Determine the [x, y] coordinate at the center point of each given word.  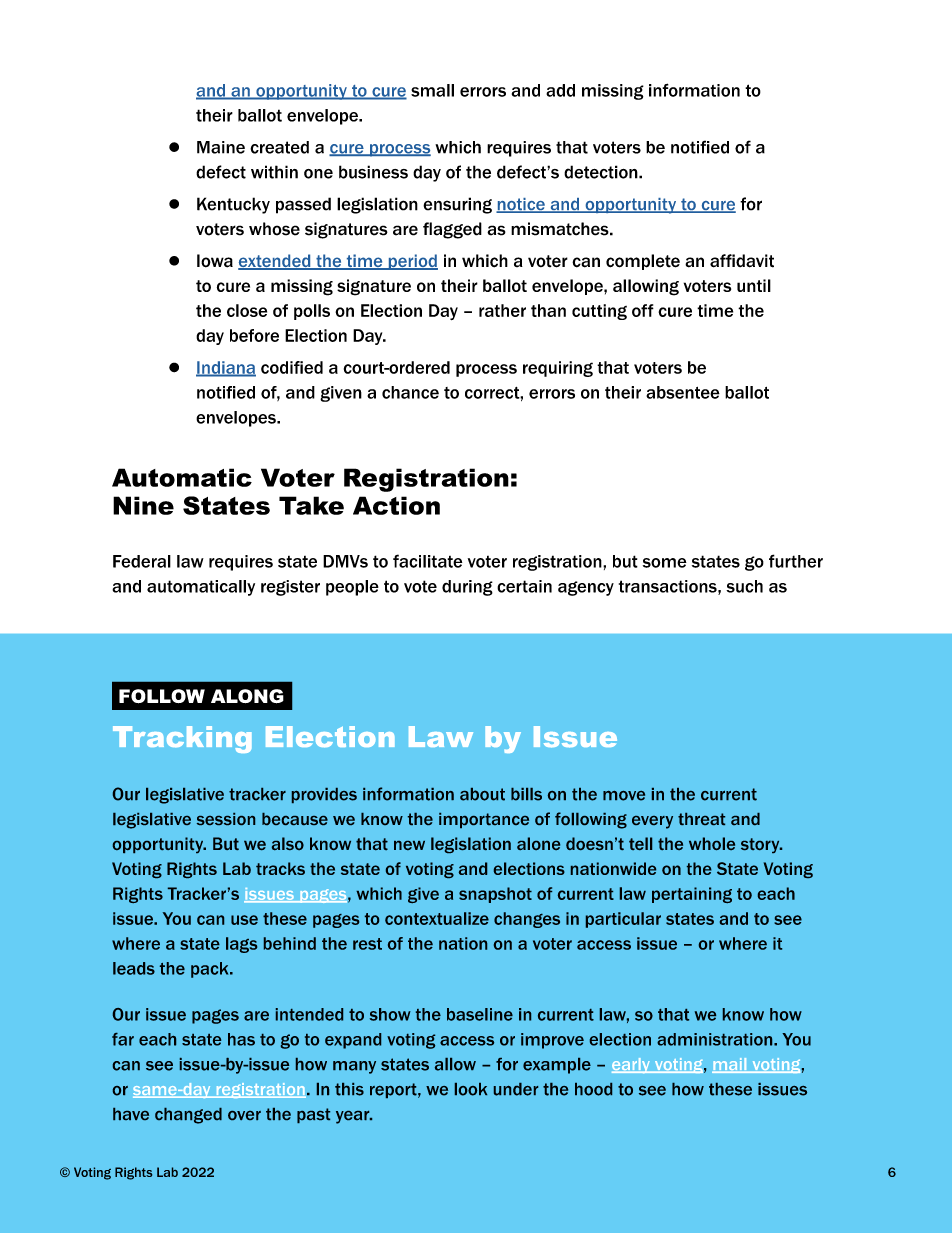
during [467, 588]
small [432, 90]
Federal [142, 561]
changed [188, 1116]
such [744, 586]
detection [602, 172]
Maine [221, 147]
